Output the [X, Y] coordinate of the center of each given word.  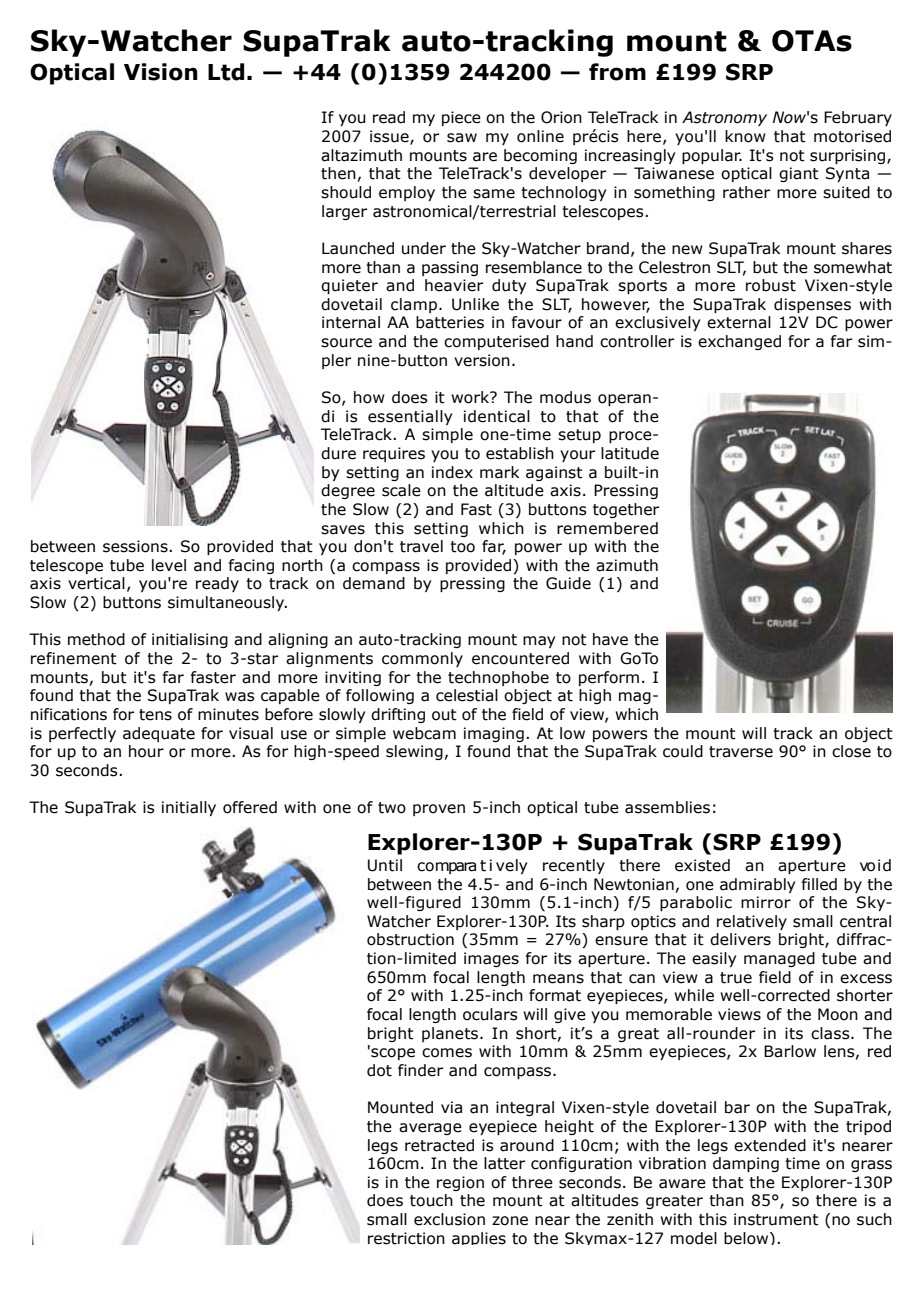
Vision [161, 72]
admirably [757, 885]
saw [462, 138]
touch [431, 1200]
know [745, 136]
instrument [776, 1219]
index [452, 472]
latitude [630, 453]
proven [439, 810]
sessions [136, 546]
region [460, 1183]
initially [189, 808]
